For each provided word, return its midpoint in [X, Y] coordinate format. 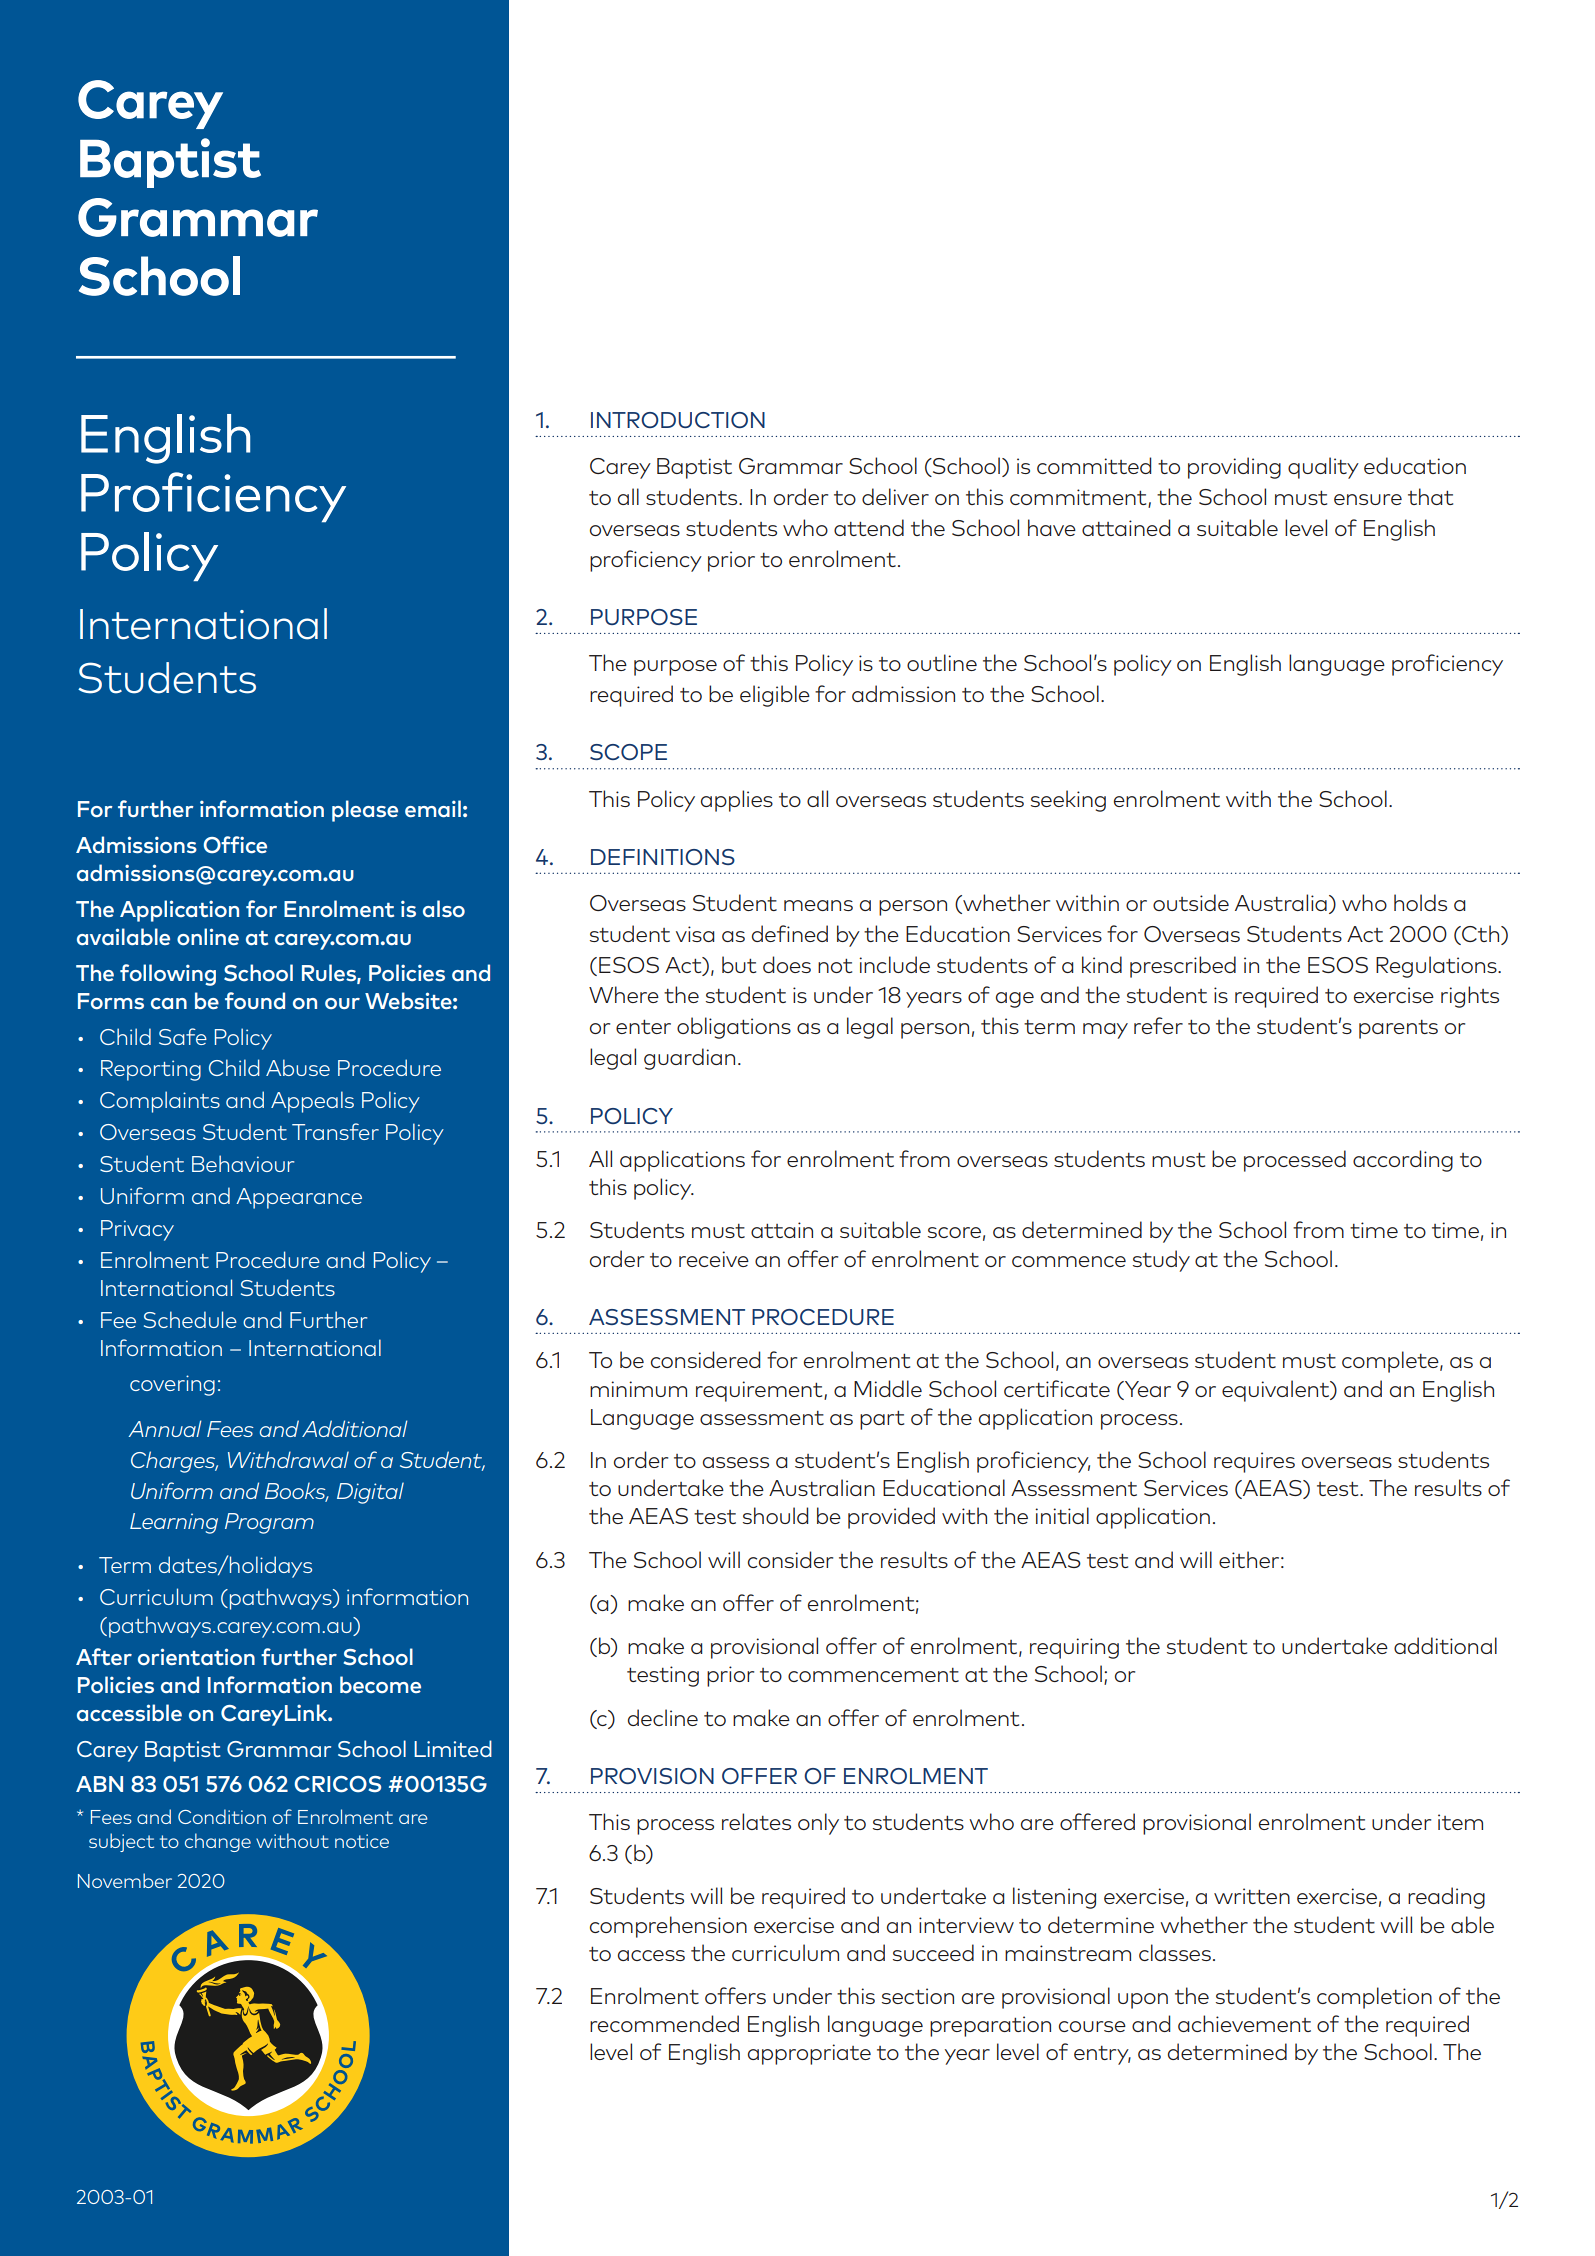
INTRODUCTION [678, 420]
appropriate [809, 2054]
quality [1323, 468]
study [1161, 1261]
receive [714, 1259]
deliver [895, 496]
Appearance [299, 1198]
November [125, 1880]
